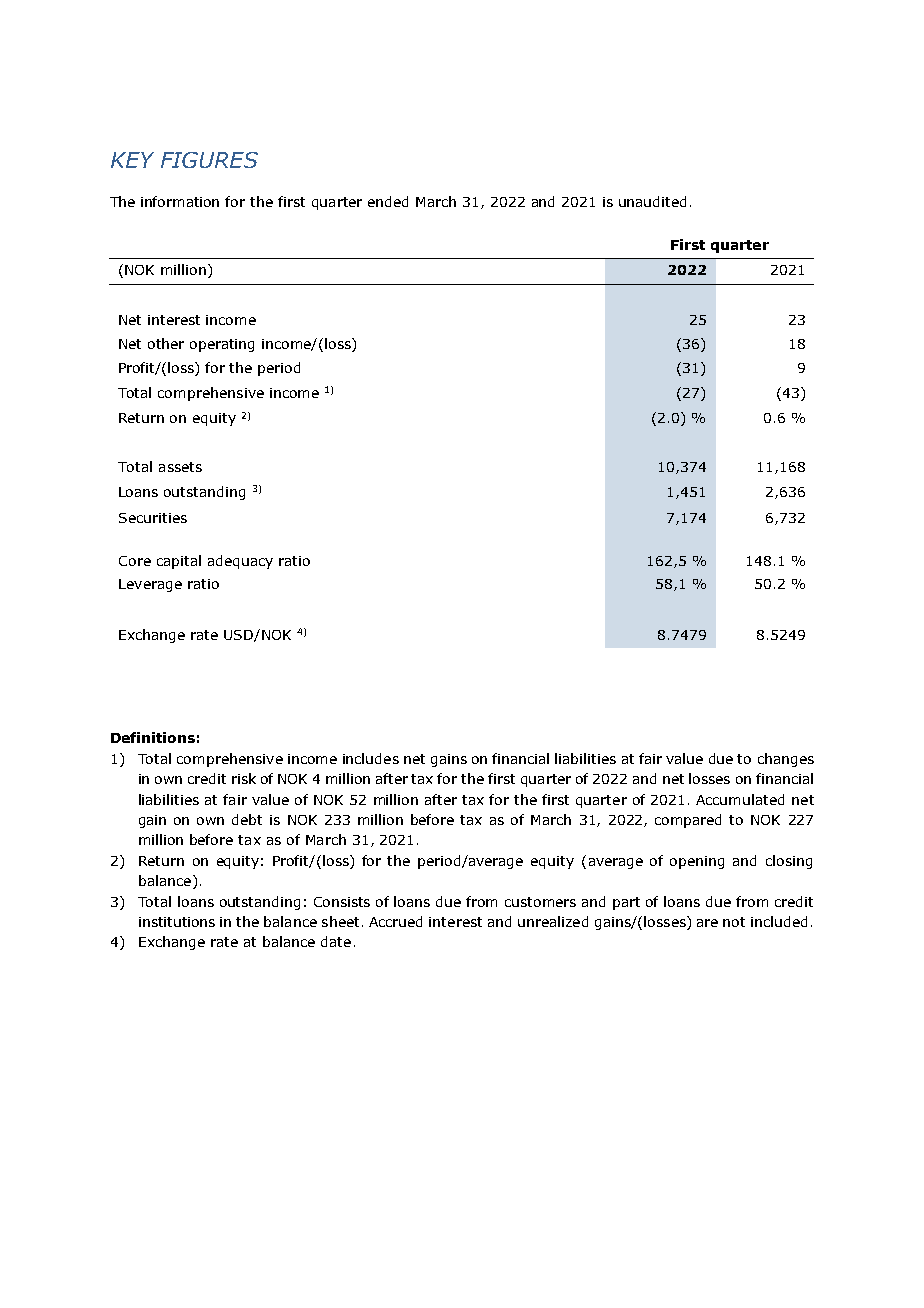  I want to click on ended, so click(388, 201).
